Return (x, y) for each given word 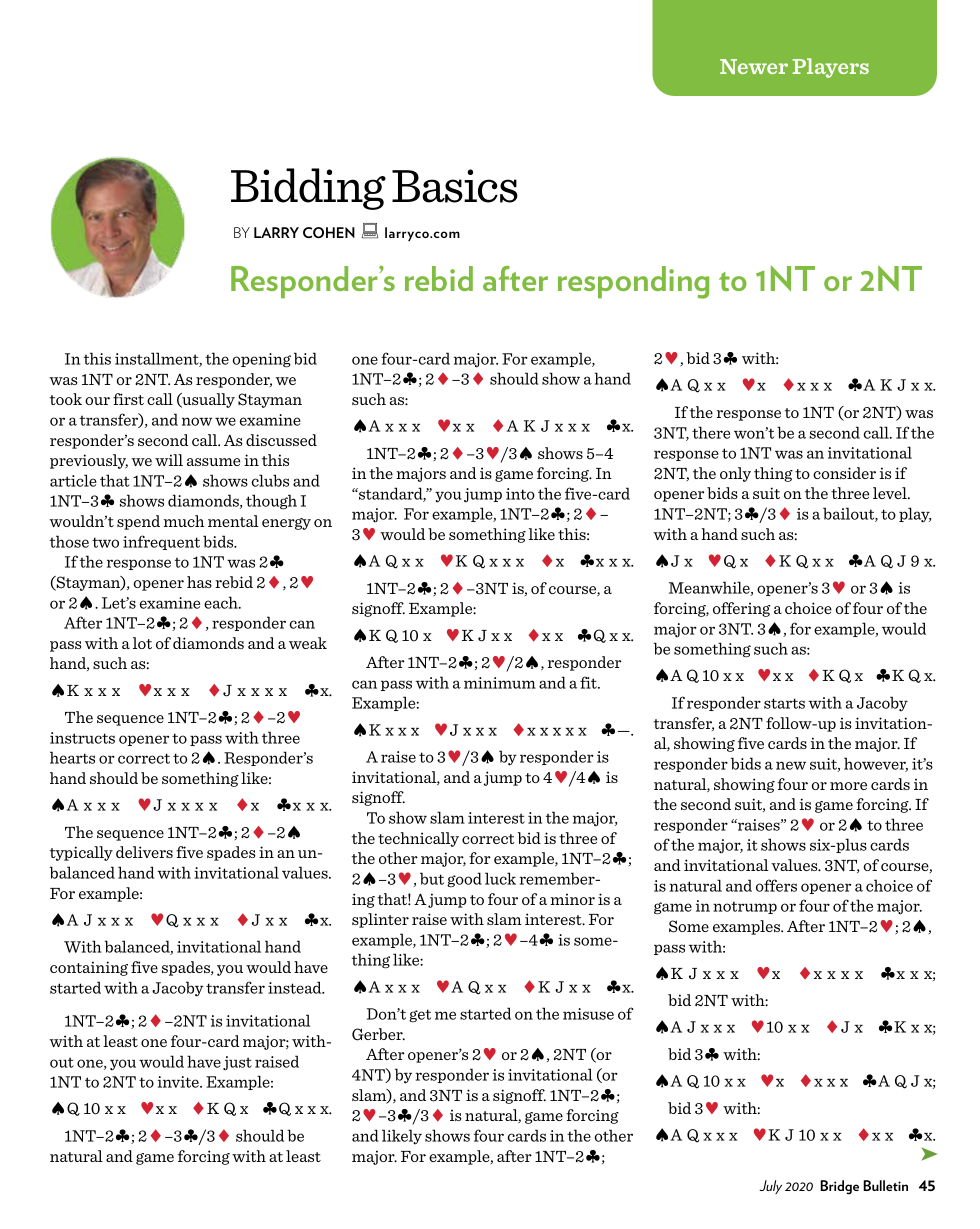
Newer (754, 66)
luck (500, 878)
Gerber (378, 1034)
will (169, 460)
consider (844, 473)
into (520, 494)
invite (179, 1082)
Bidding (308, 189)
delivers (144, 852)
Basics (455, 186)
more (848, 786)
